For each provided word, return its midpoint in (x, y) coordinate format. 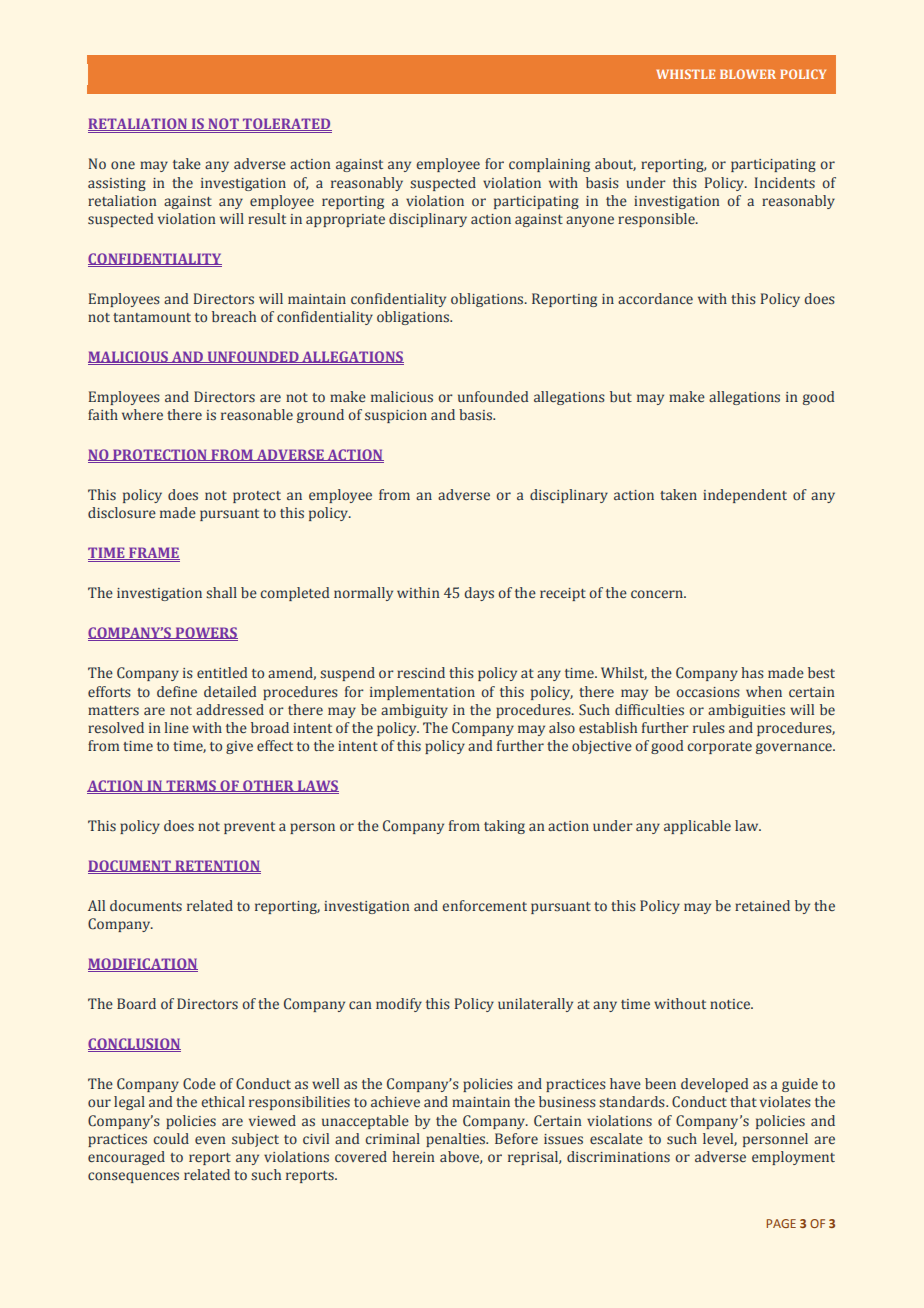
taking (504, 827)
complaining (549, 165)
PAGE (781, 1223)
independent (745, 496)
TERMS (191, 787)
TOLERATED (286, 124)
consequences (133, 1177)
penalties (457, 1140)
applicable (697, 827)
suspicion (396, 416)
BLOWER (748, 74)
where (142, 414)
